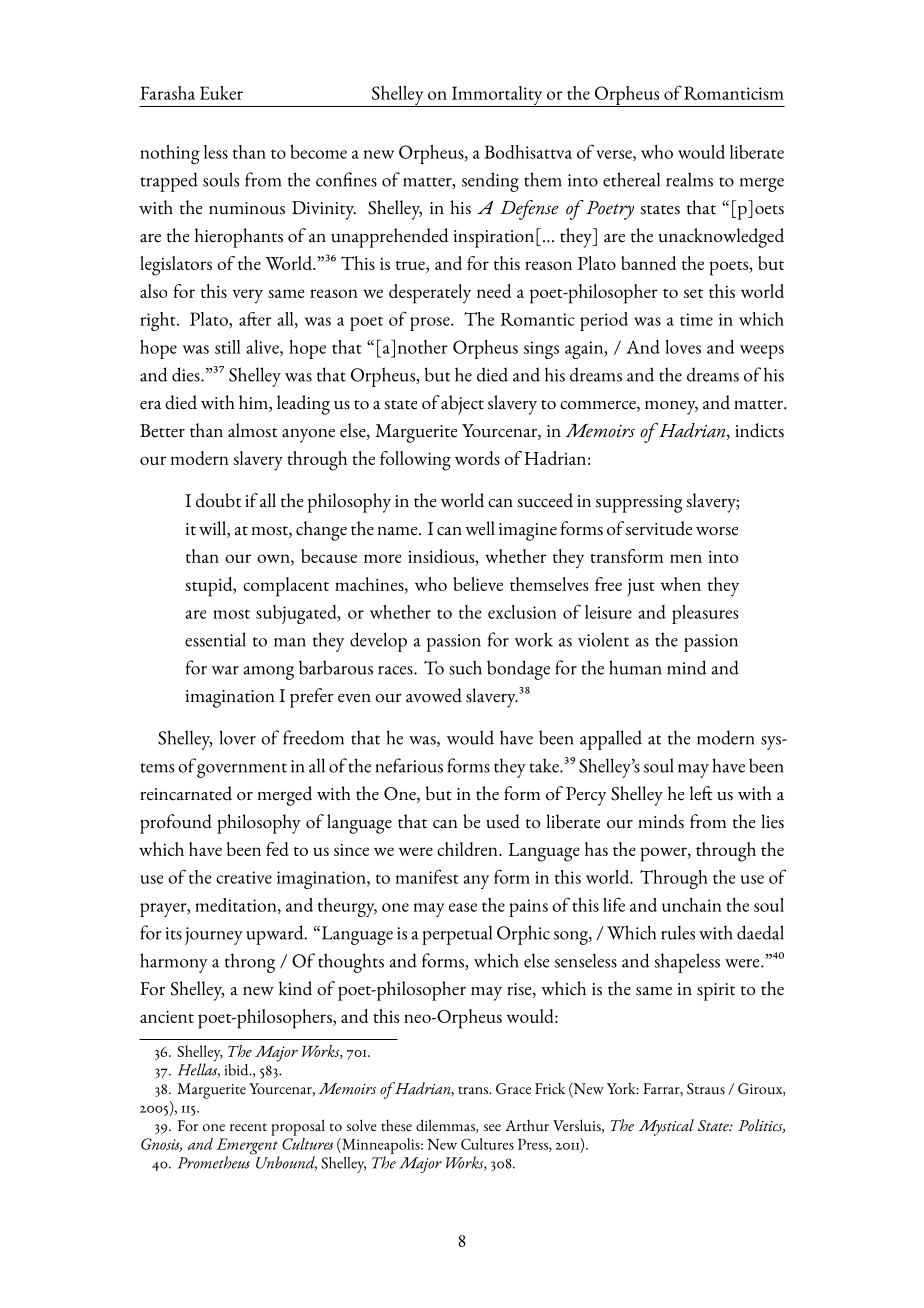 Image resolution: width=924 pixels, height=1308 pixels. Describe the element at coordinates (492, 1127) in the image. I see `see` at that location.
